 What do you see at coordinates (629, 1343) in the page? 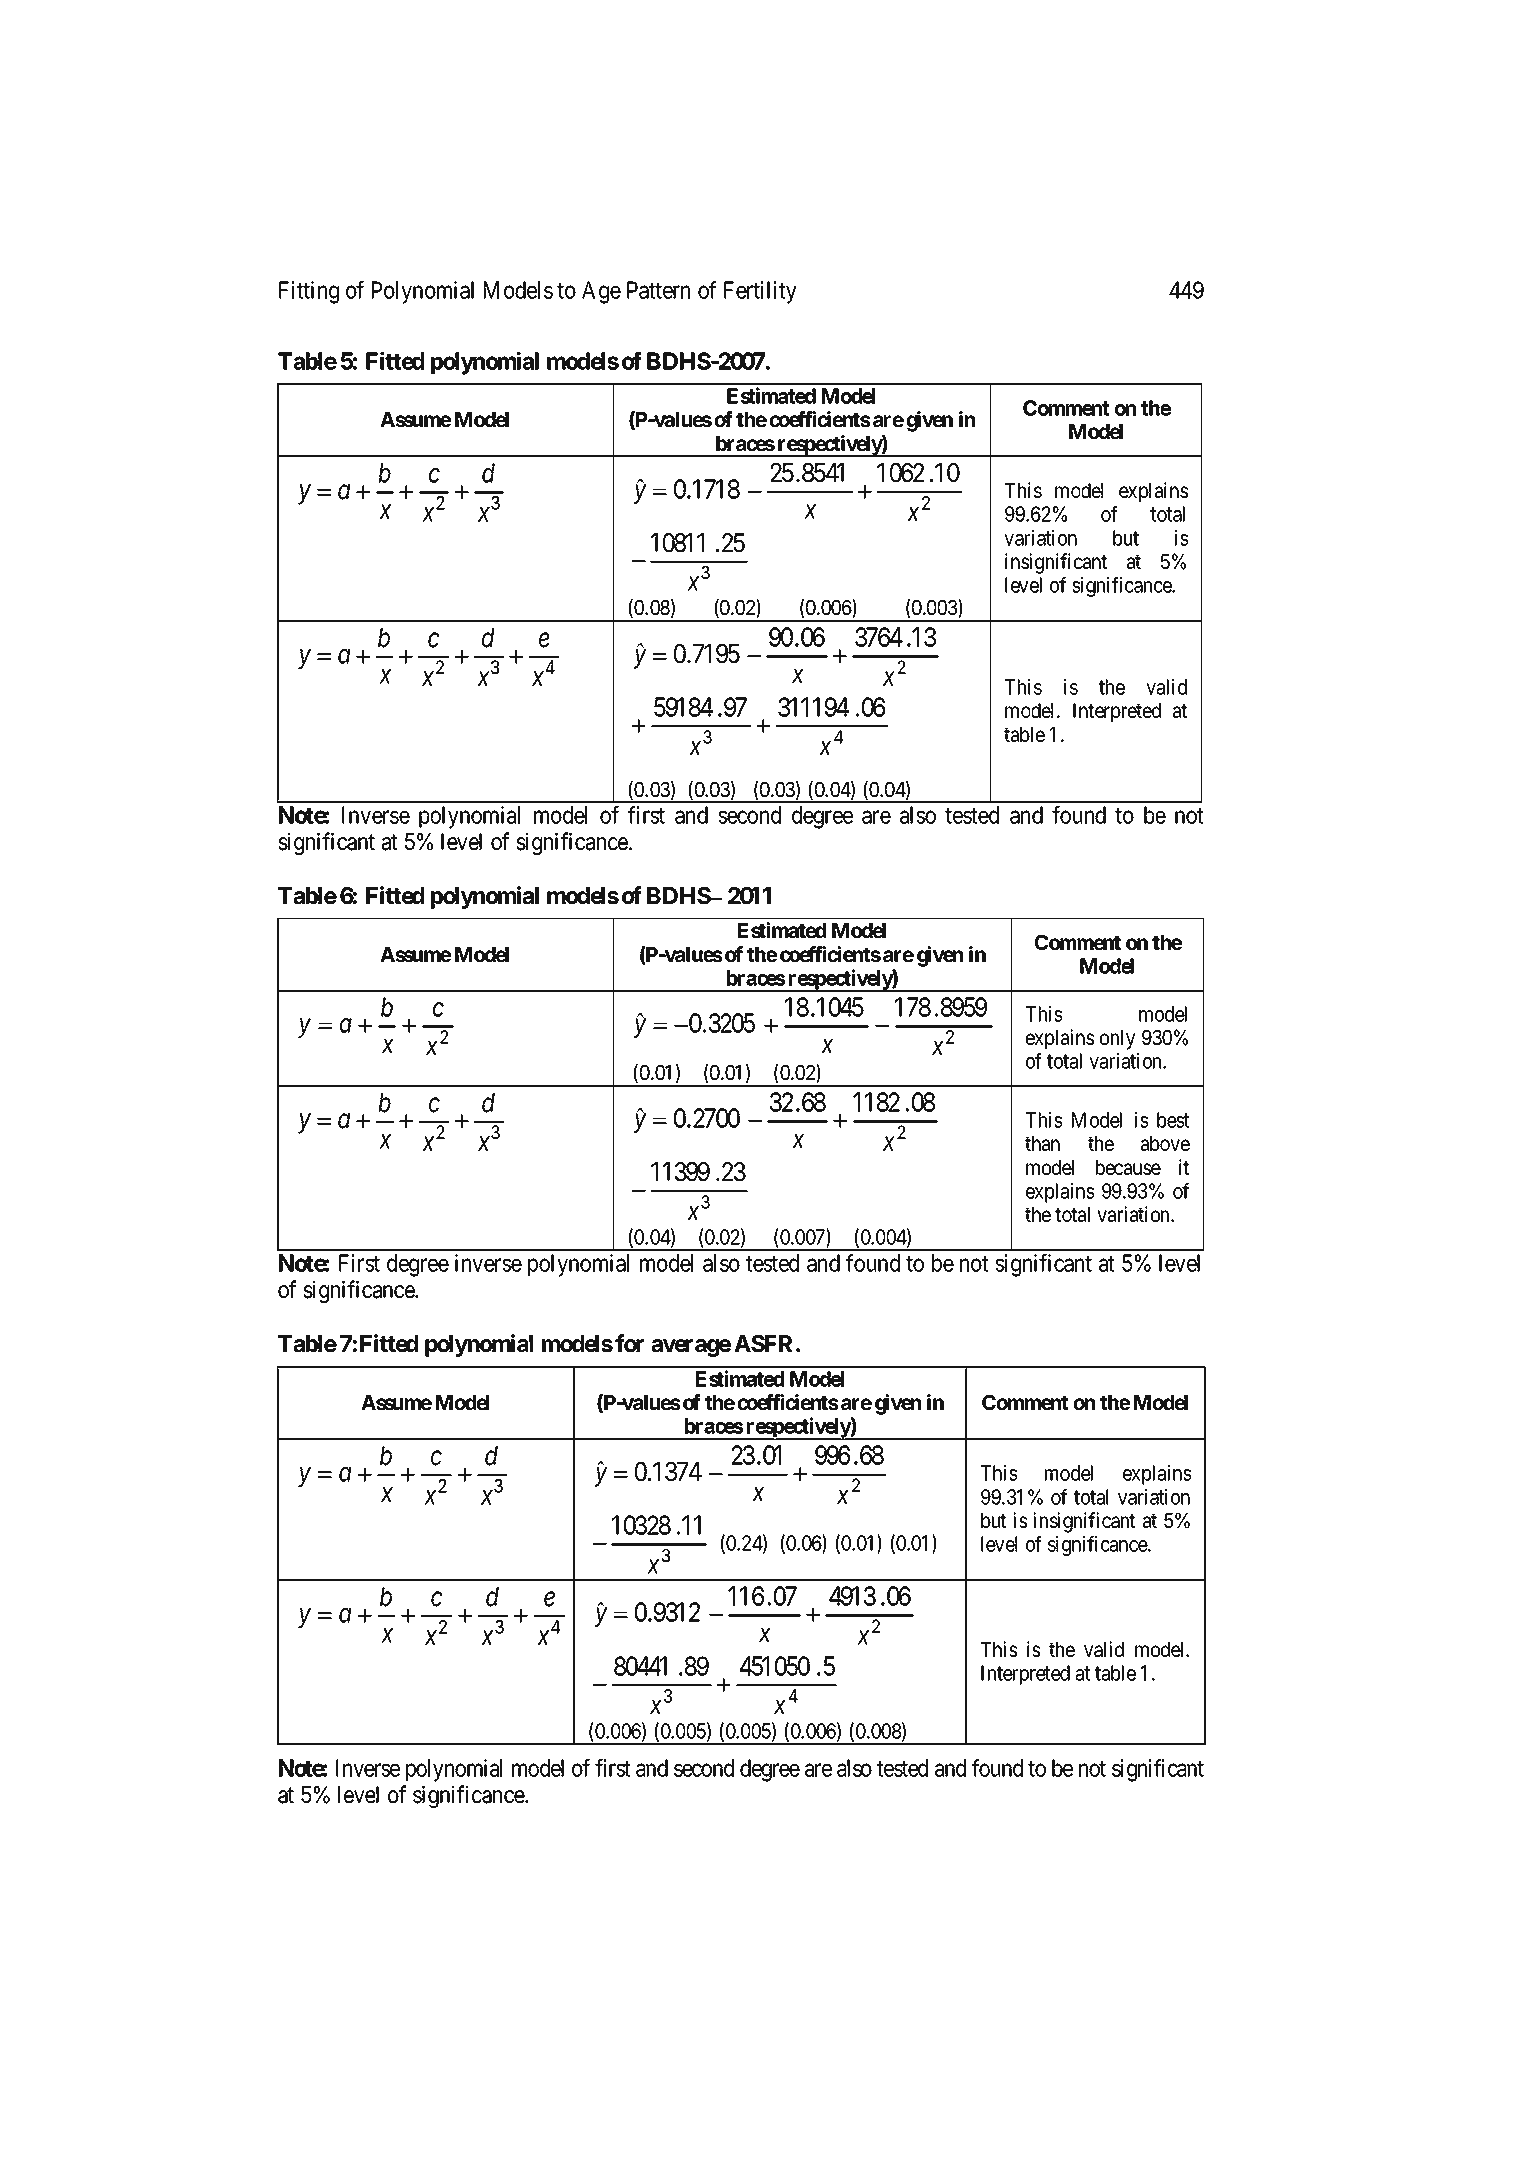
I see `for` at bounding box center [629, 1343].
